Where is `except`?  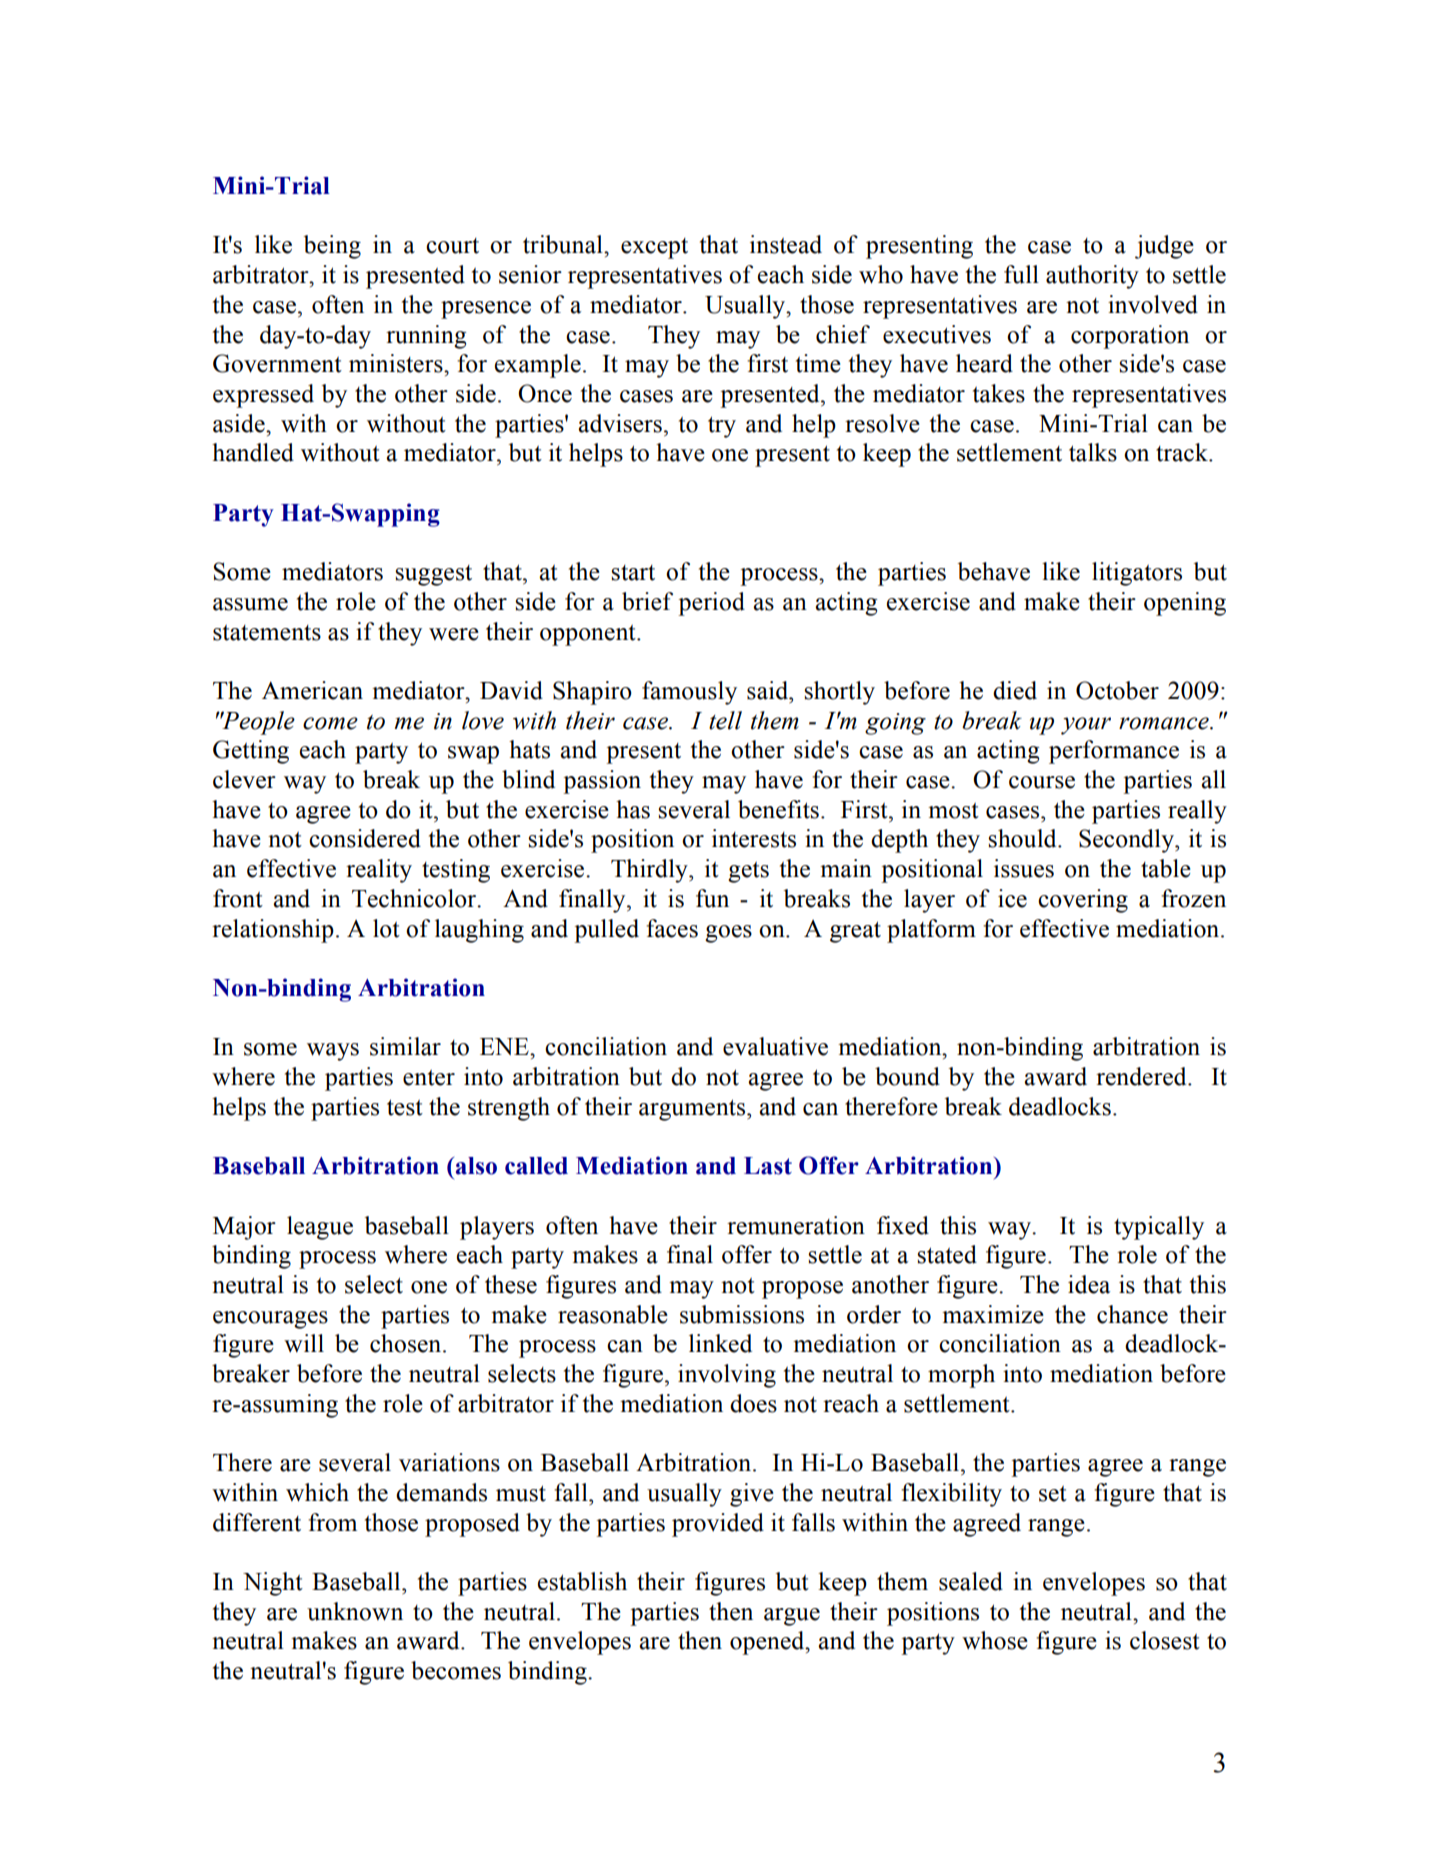
except is located at coordinates (654, 248).
